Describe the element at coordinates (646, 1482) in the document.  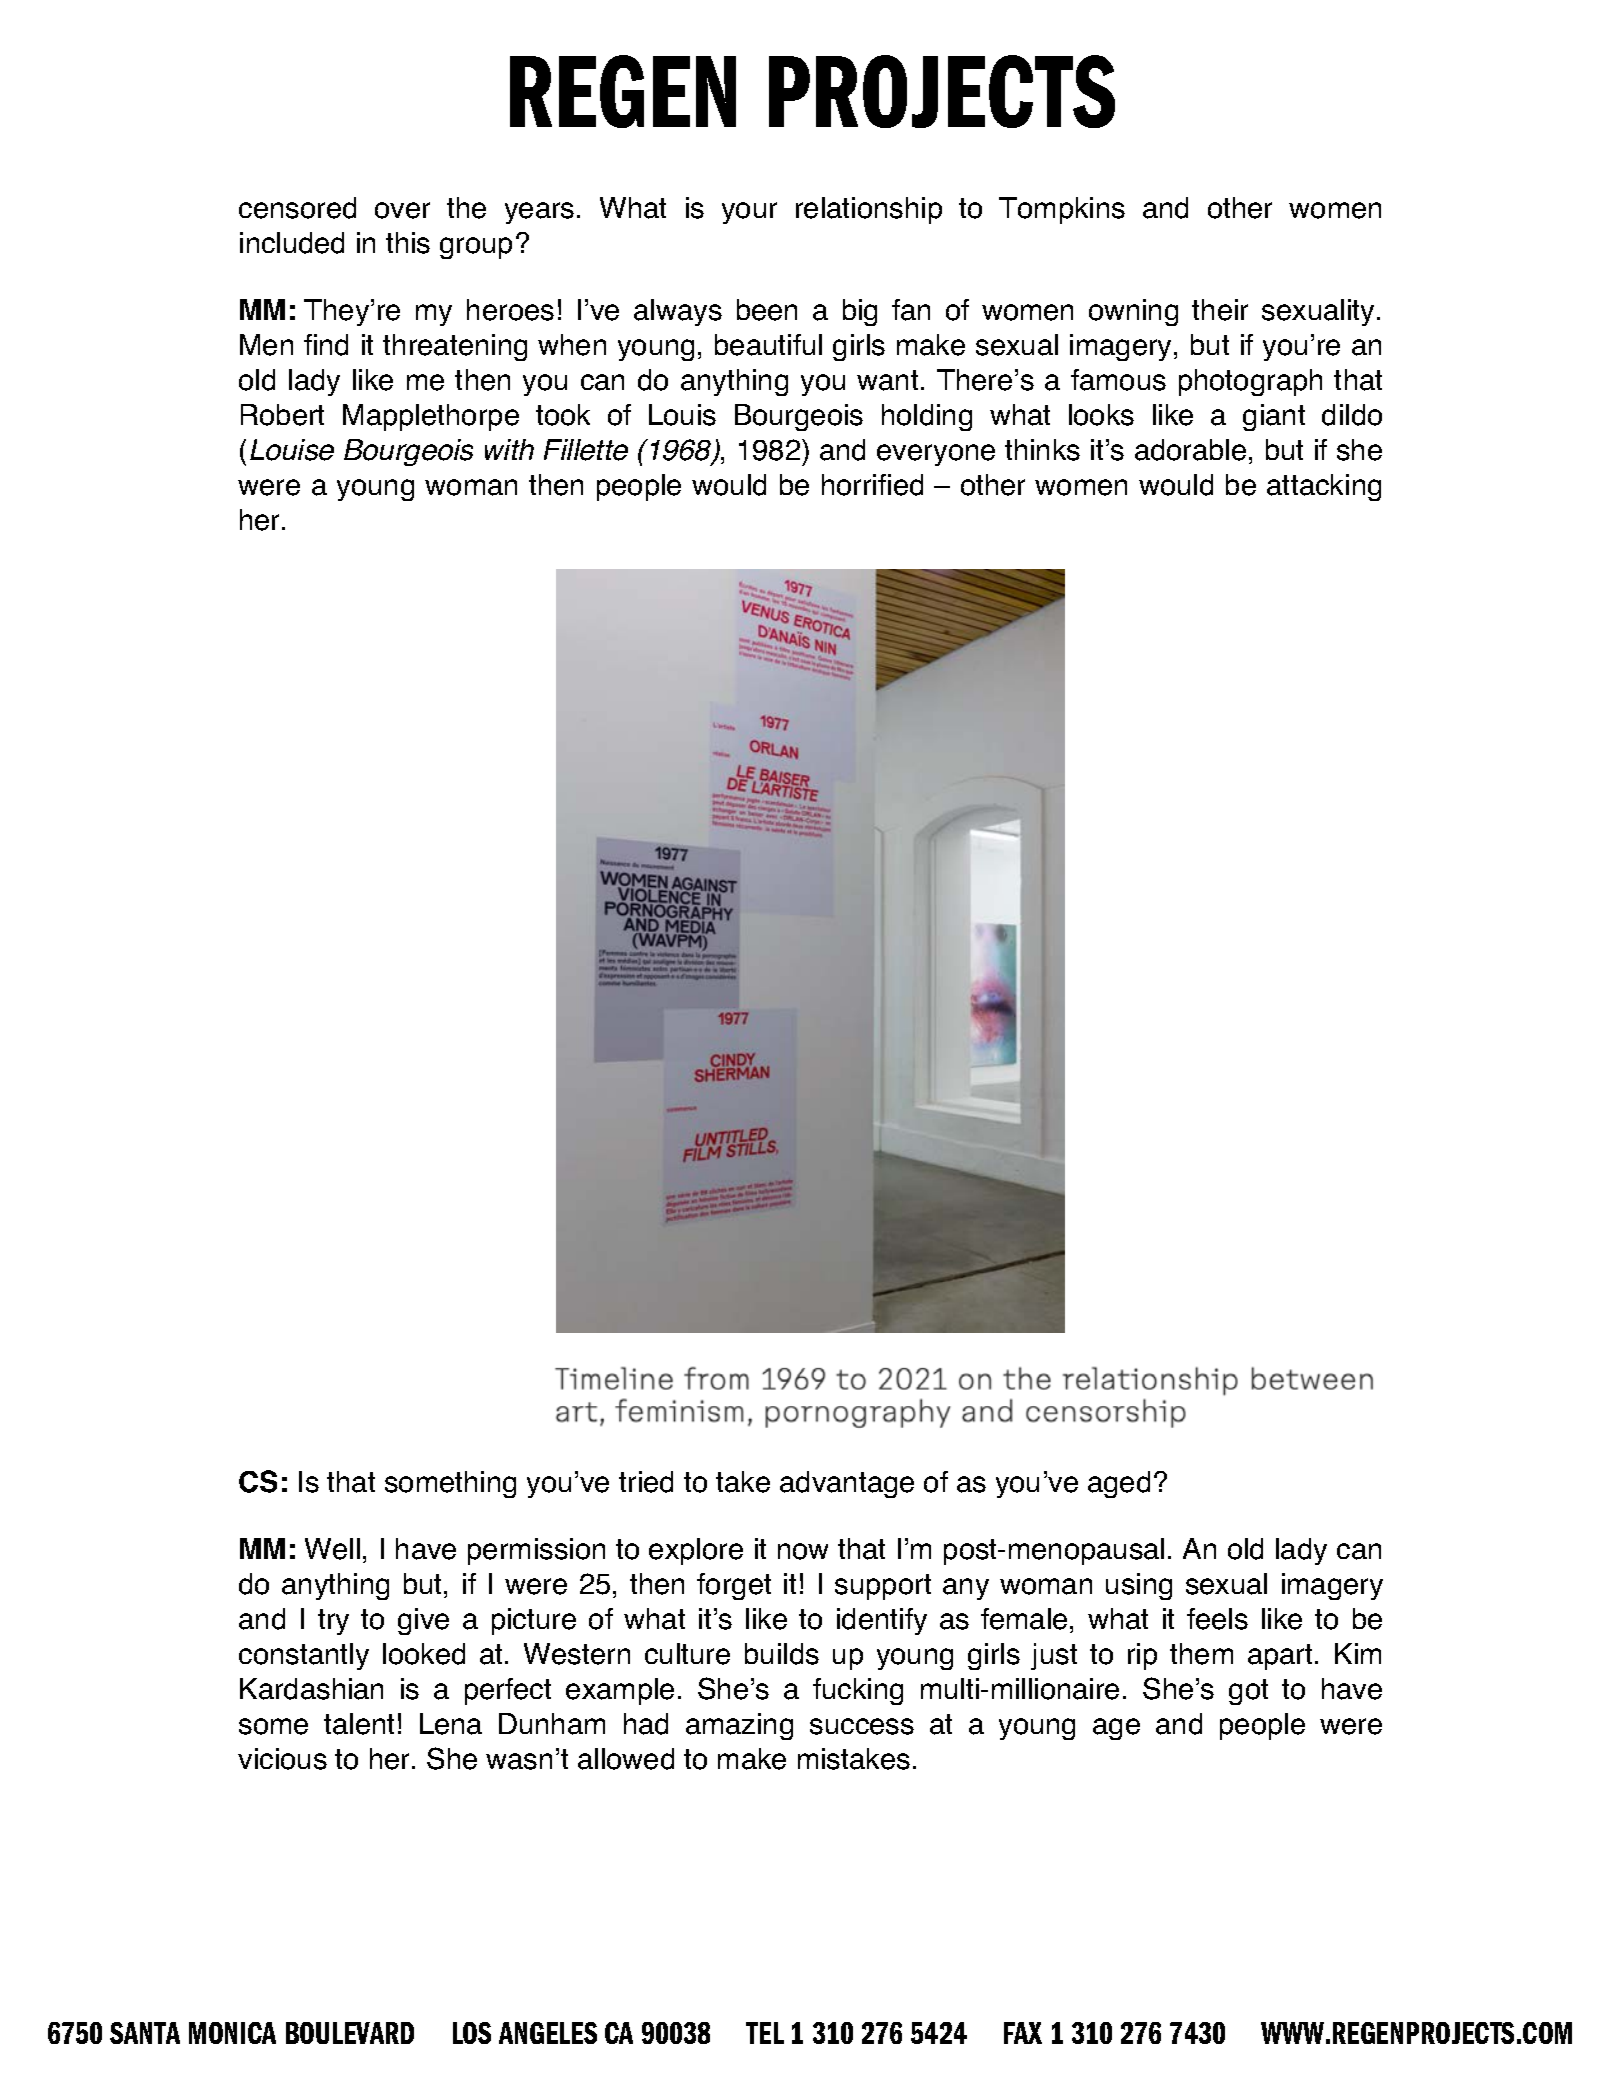
I see `tried` at that location.
